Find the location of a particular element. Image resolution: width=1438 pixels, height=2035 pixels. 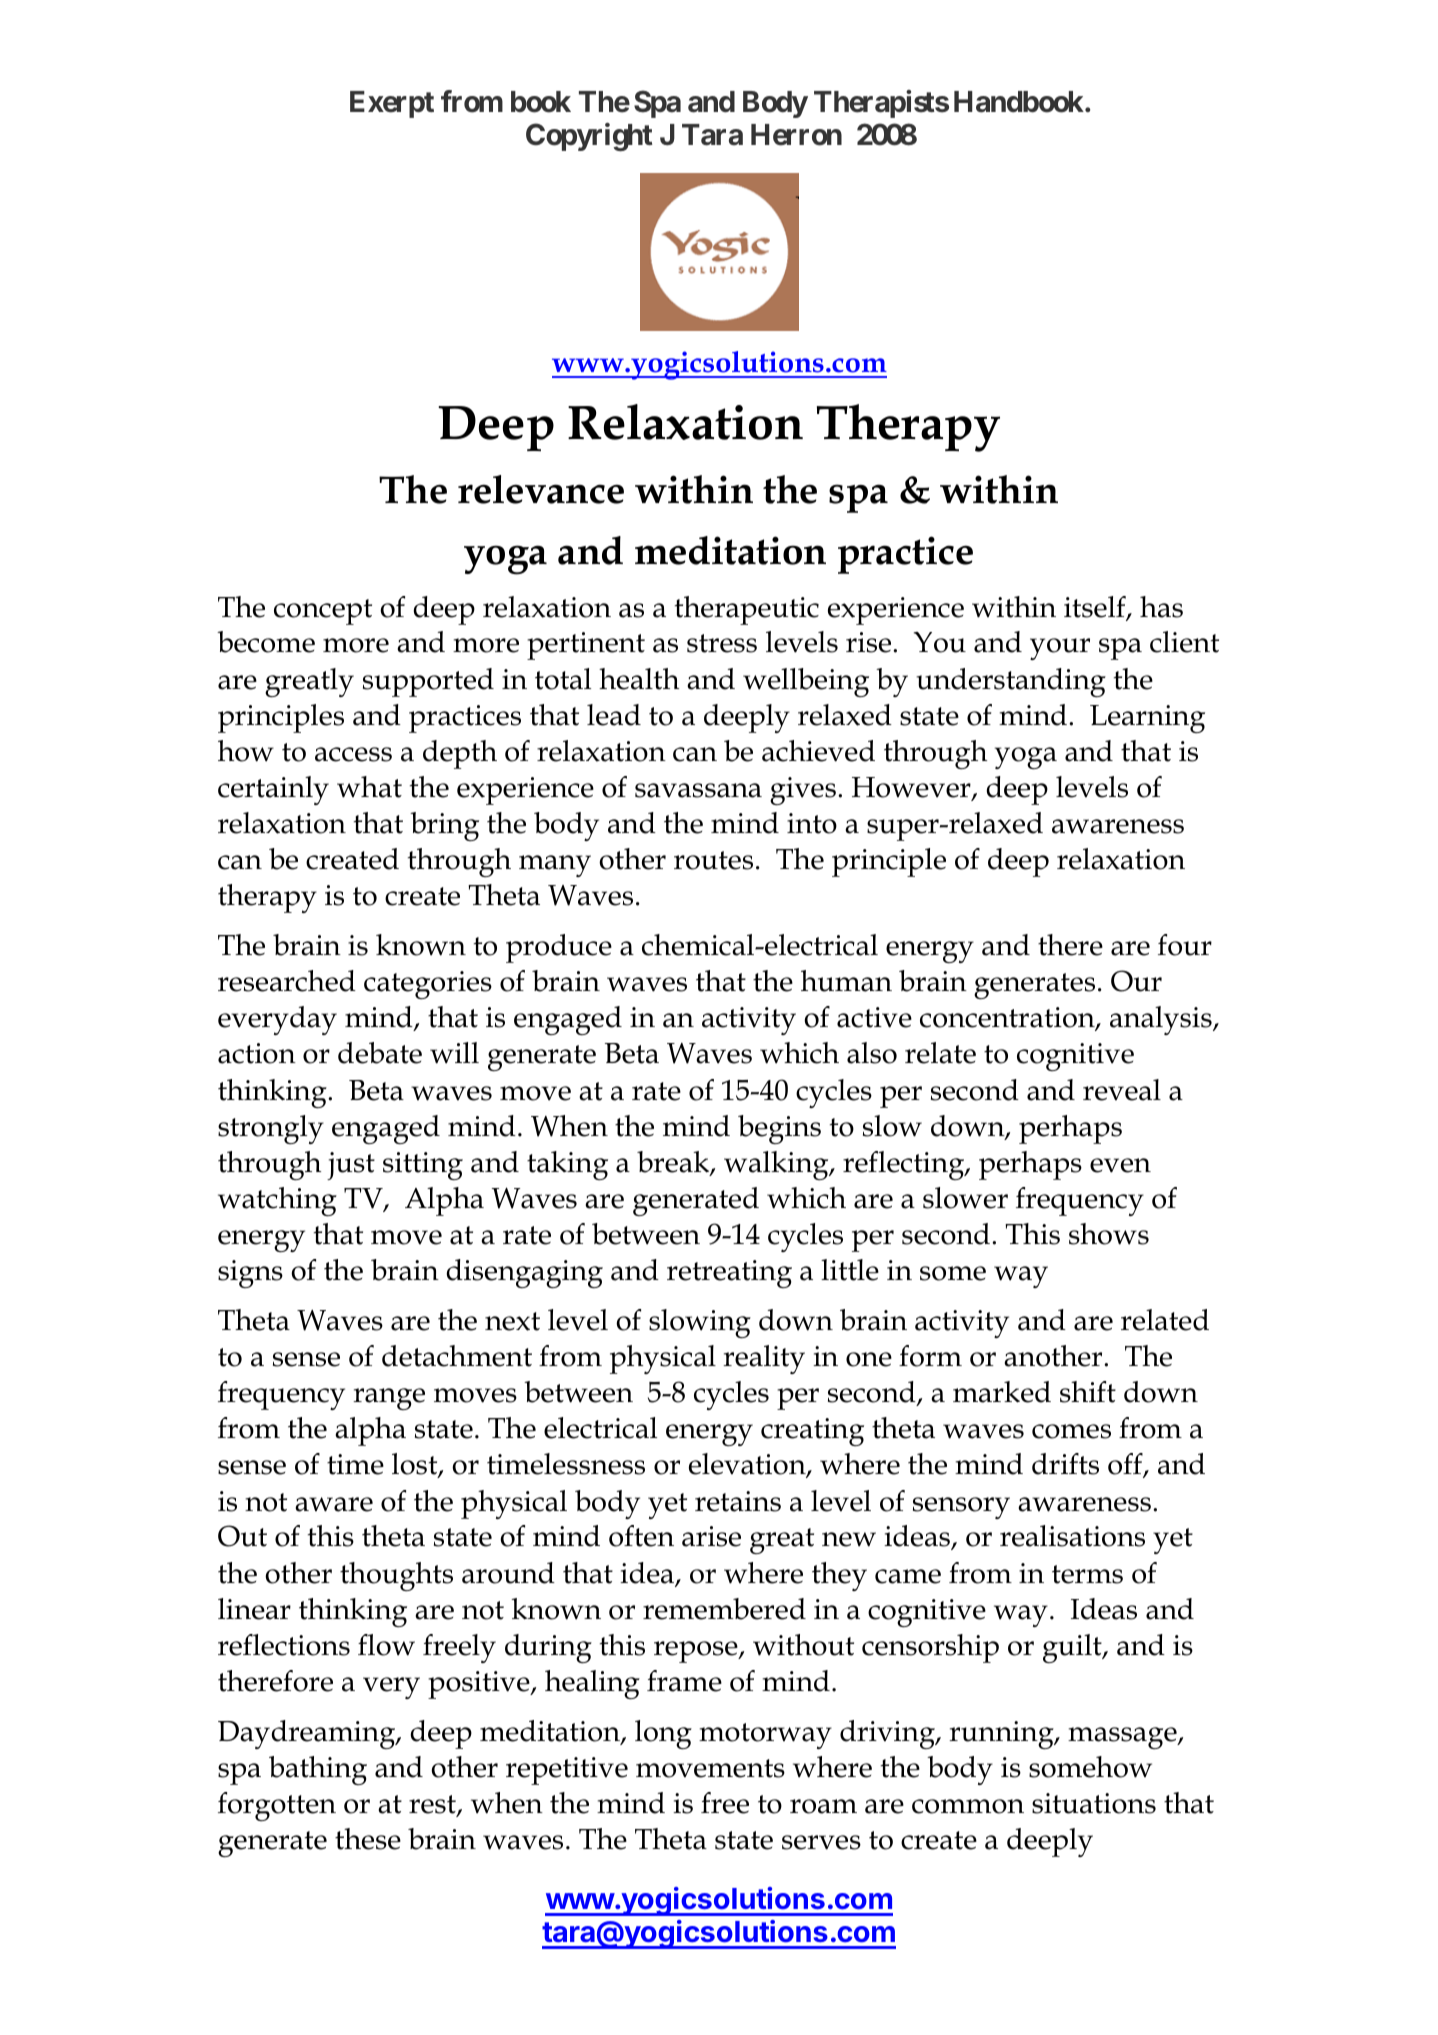

analysis is located at coordinates (1162, 1020).
